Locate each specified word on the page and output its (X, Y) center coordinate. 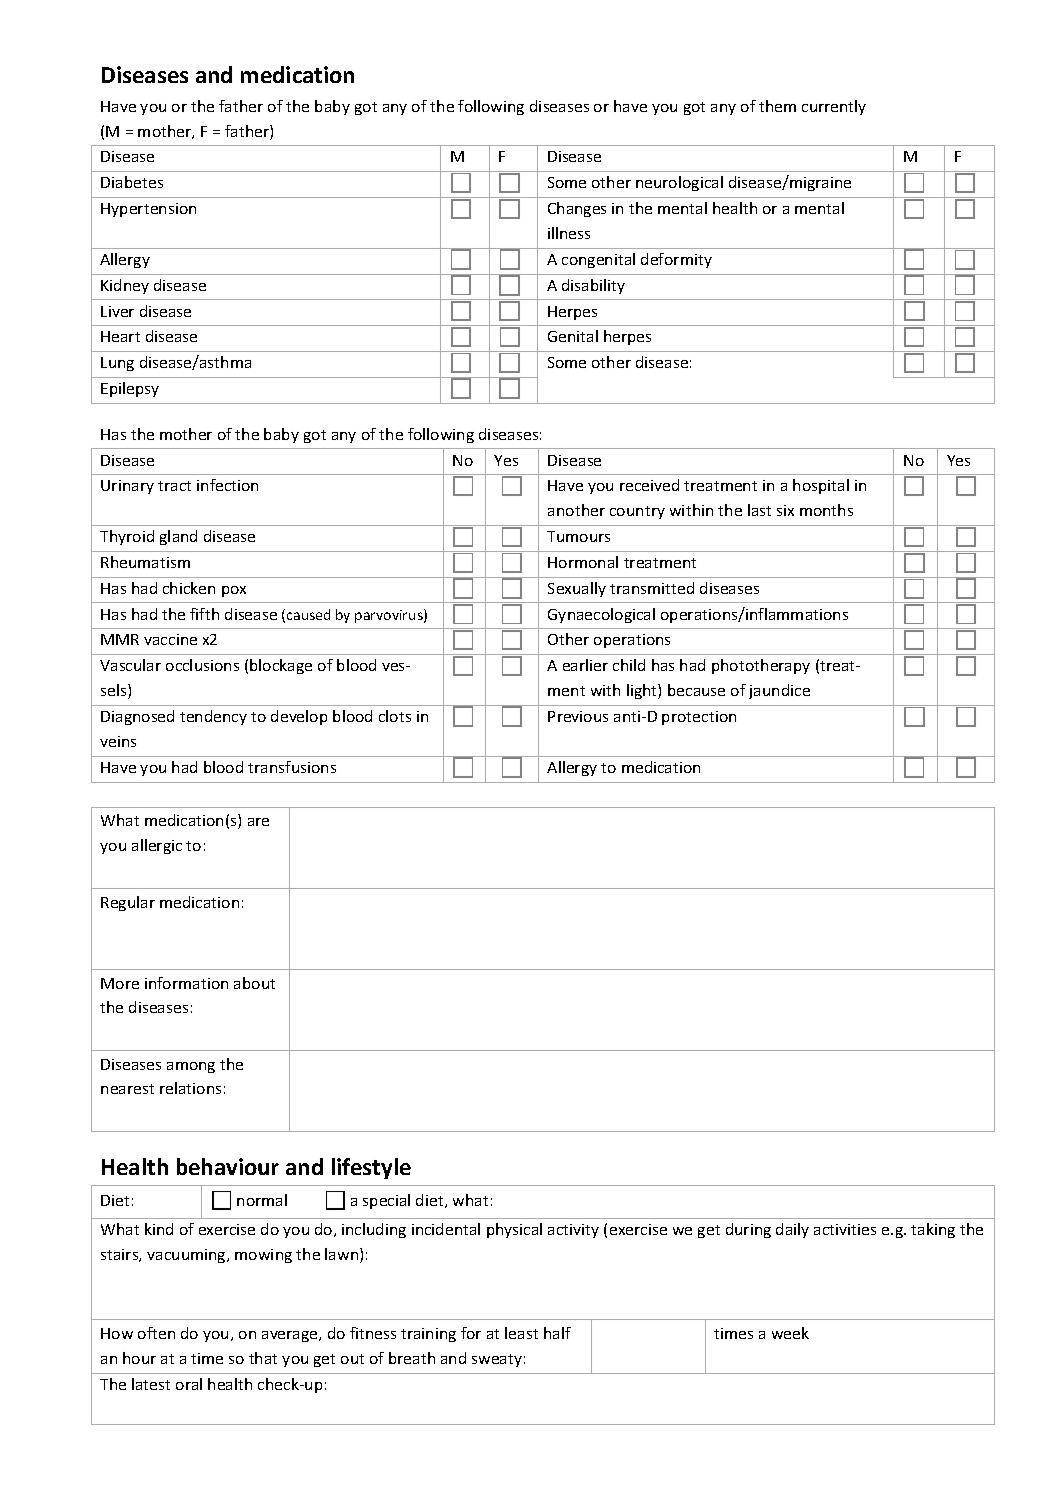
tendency (213, 717)
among (191, 1067)
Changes (577, 209)
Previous (578, 716)
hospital (821, 486)
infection (227, 485)
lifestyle (371, 1168)
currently (834, 107)
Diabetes (132, 182)
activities (845, 1229)
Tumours (578, 536)
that (263, 1358)
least (521, 1333)
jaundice (779, 691)
